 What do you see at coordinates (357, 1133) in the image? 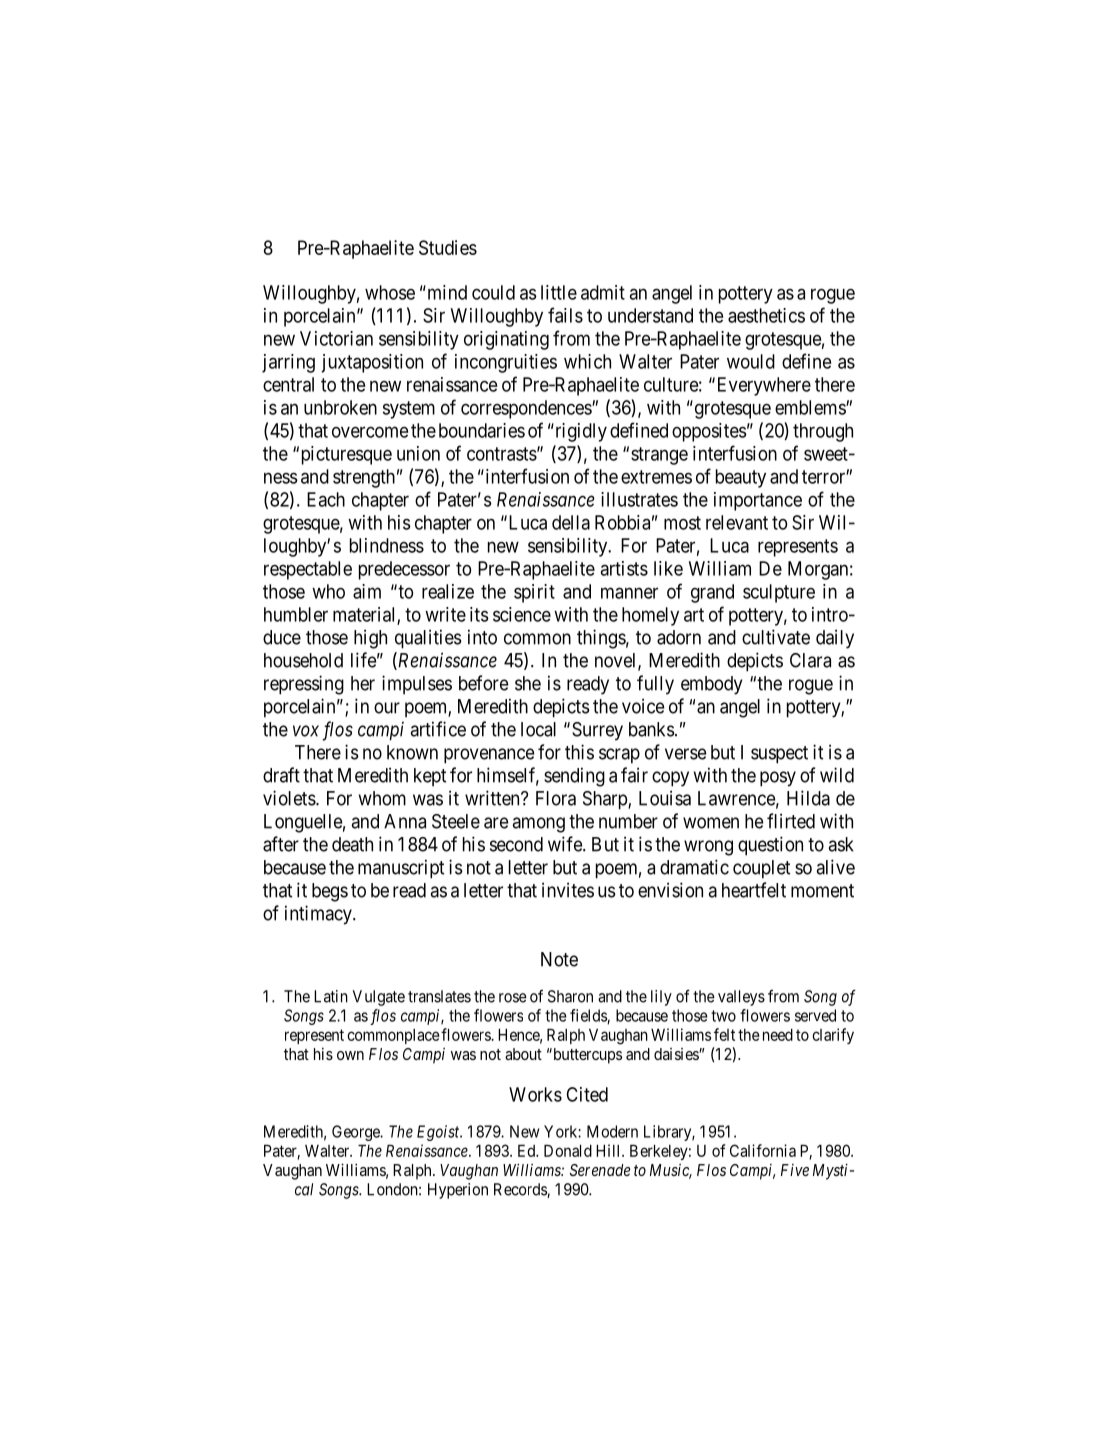
I see `George` at bounding box center [357, 1133].
